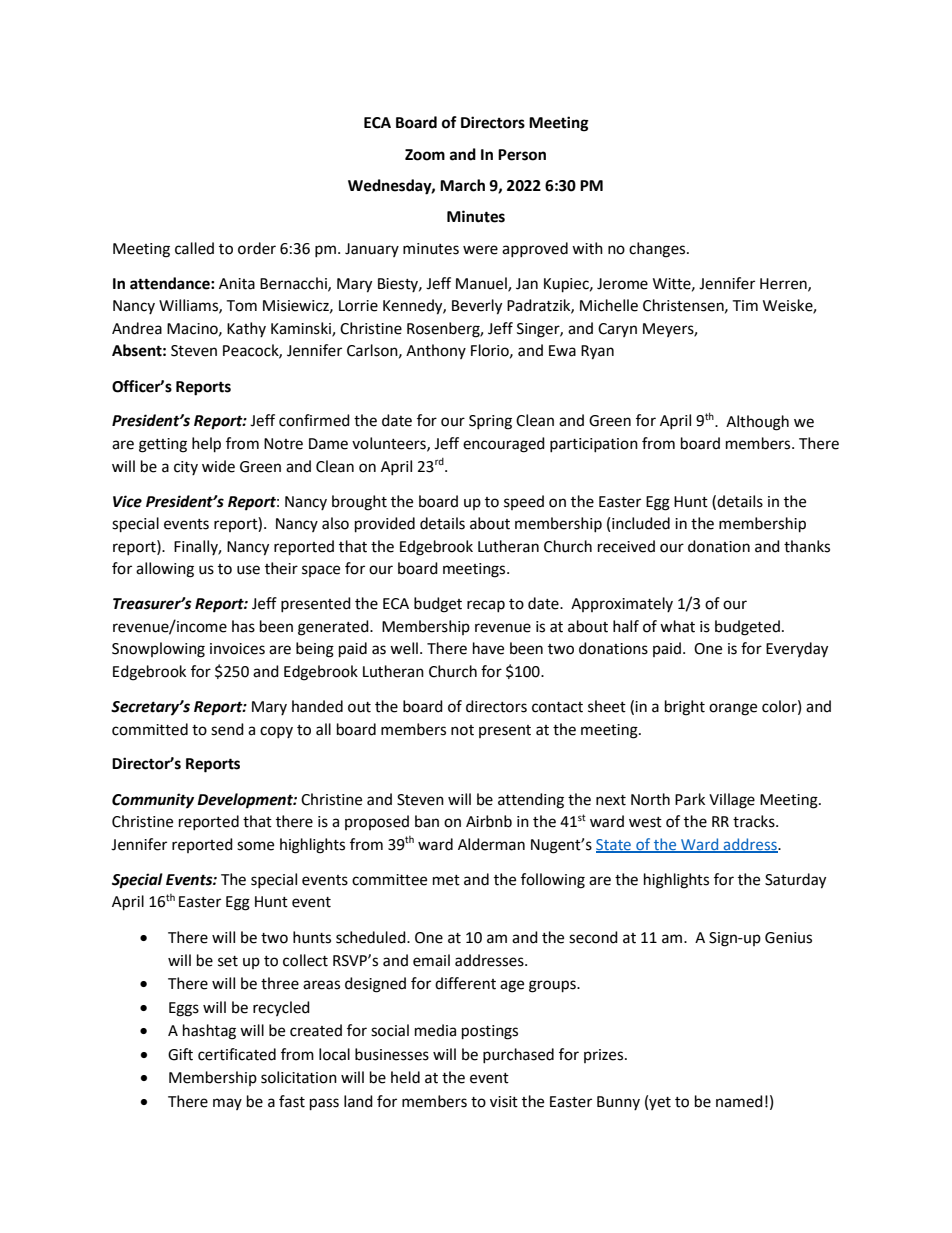  Describe the element at coordinates (237, 1054) in the image. I see `certificated` at that location.
